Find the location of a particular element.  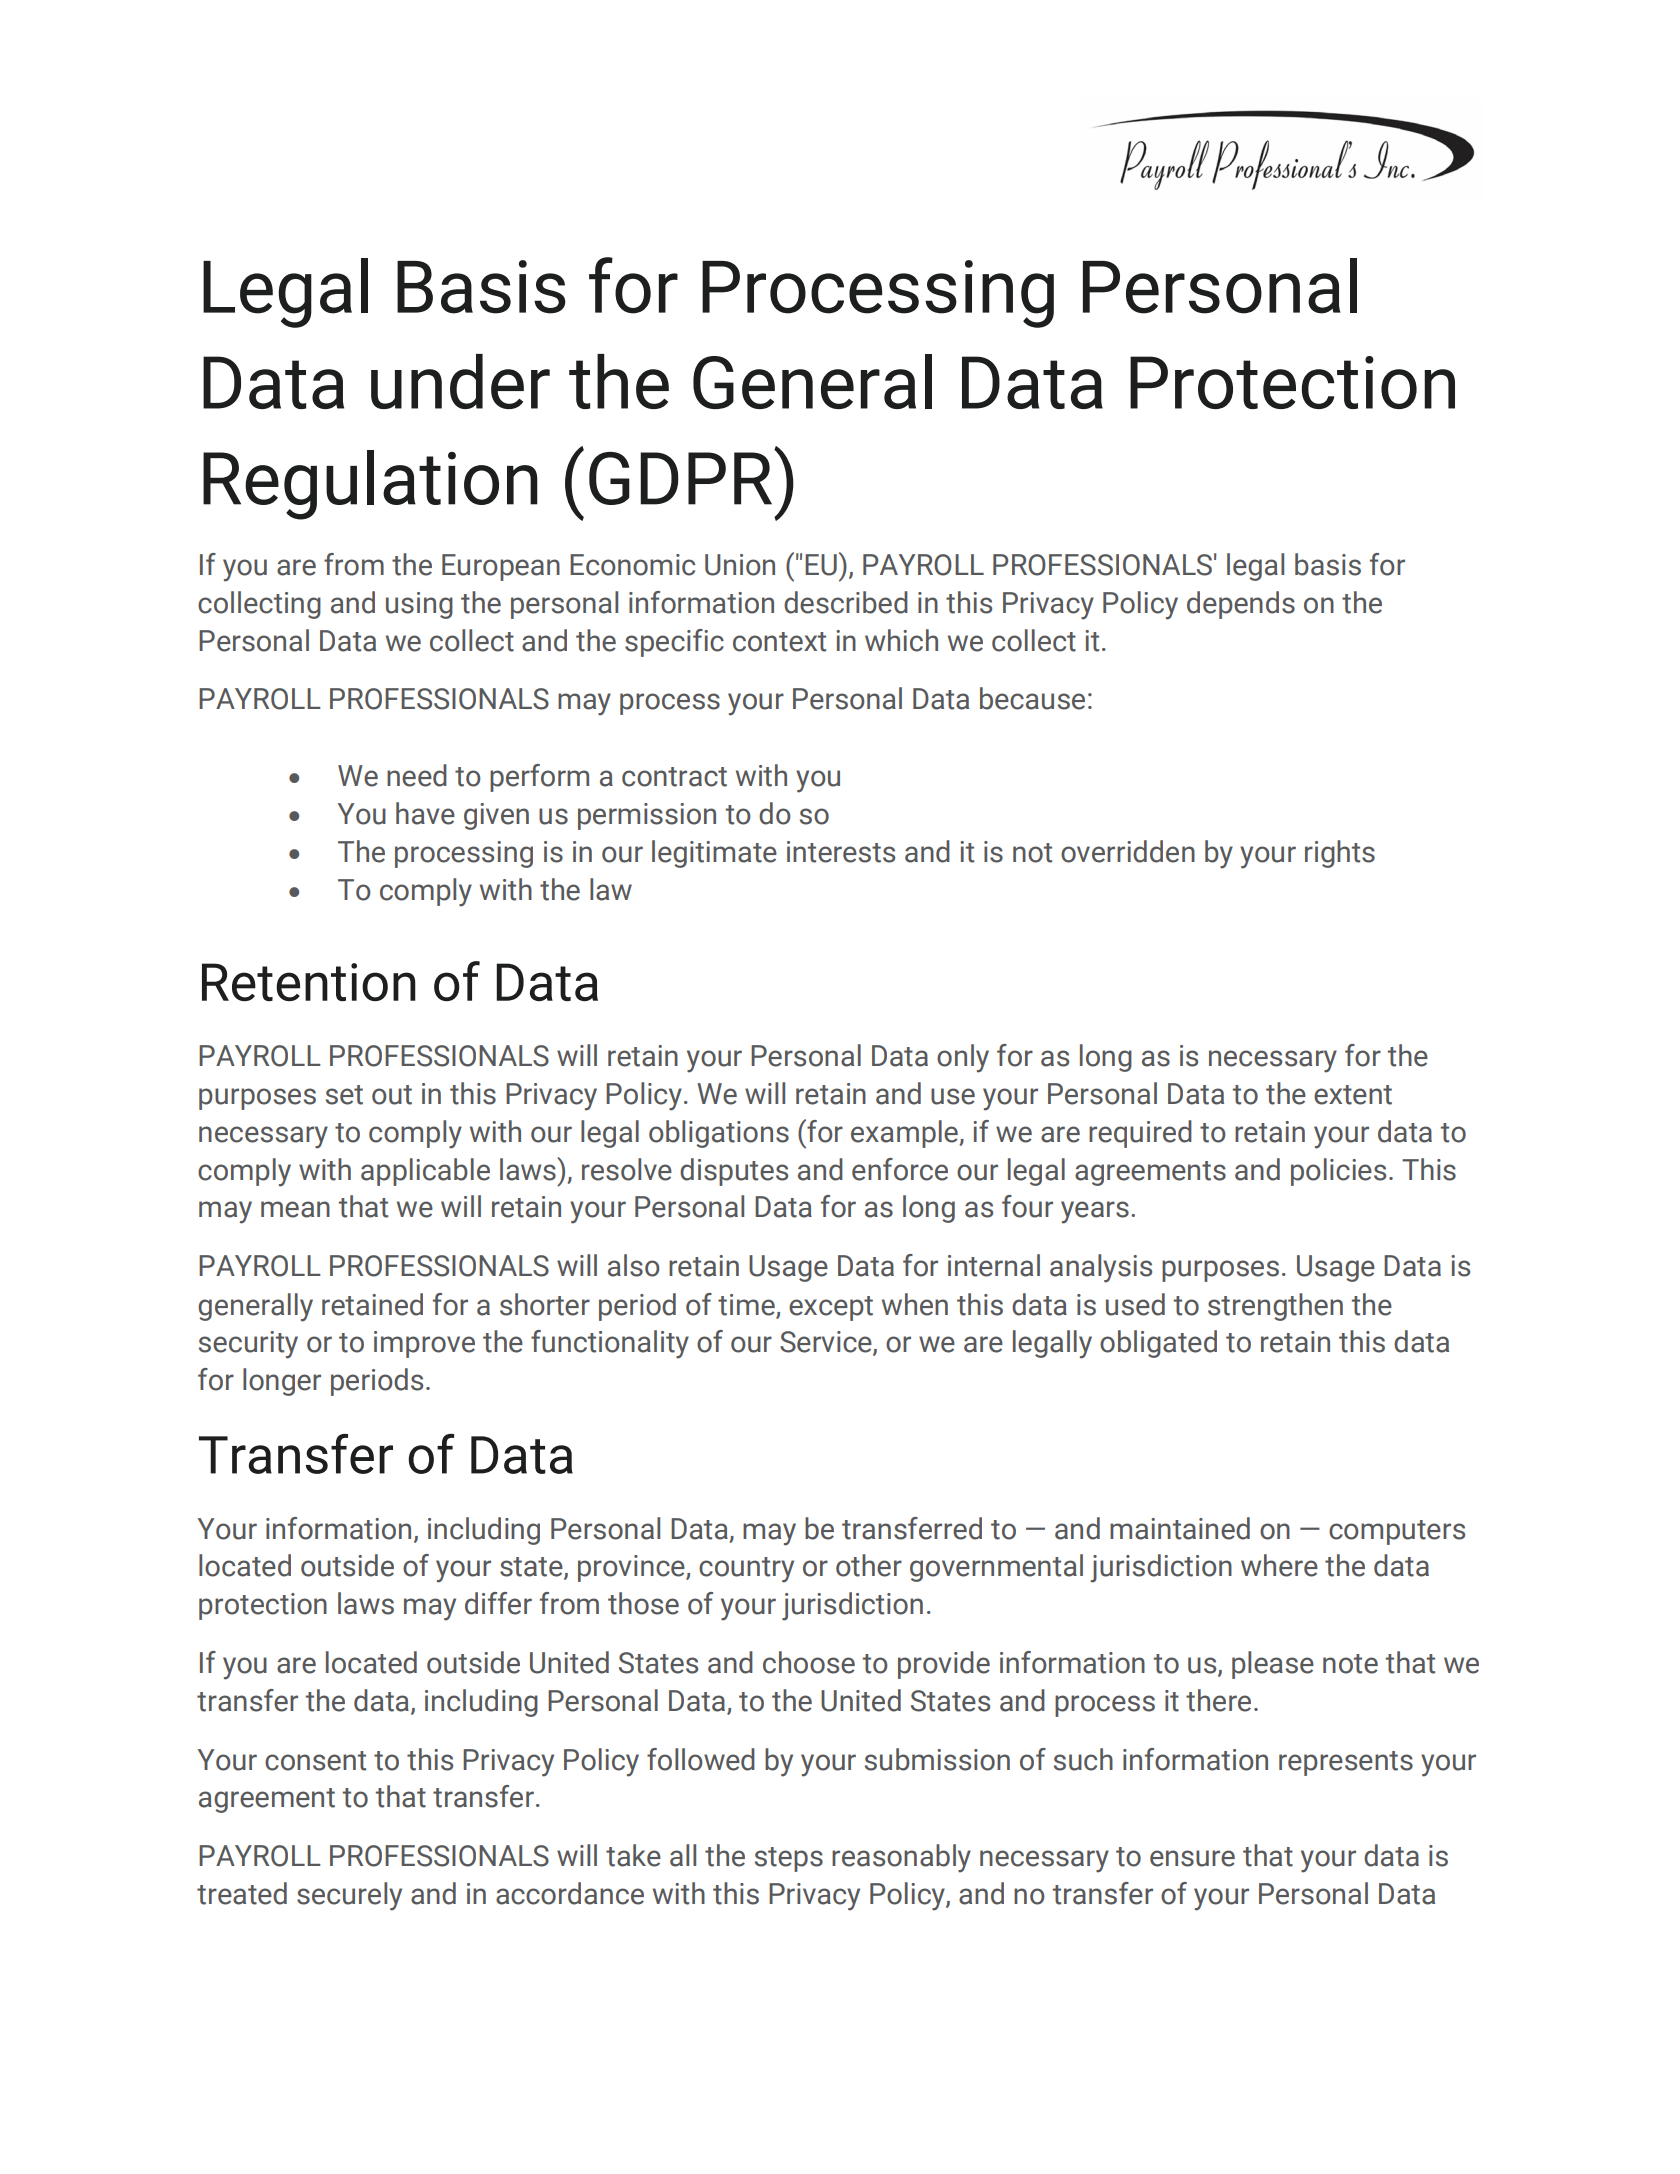

Service is located at coordinates (827, 1343).
